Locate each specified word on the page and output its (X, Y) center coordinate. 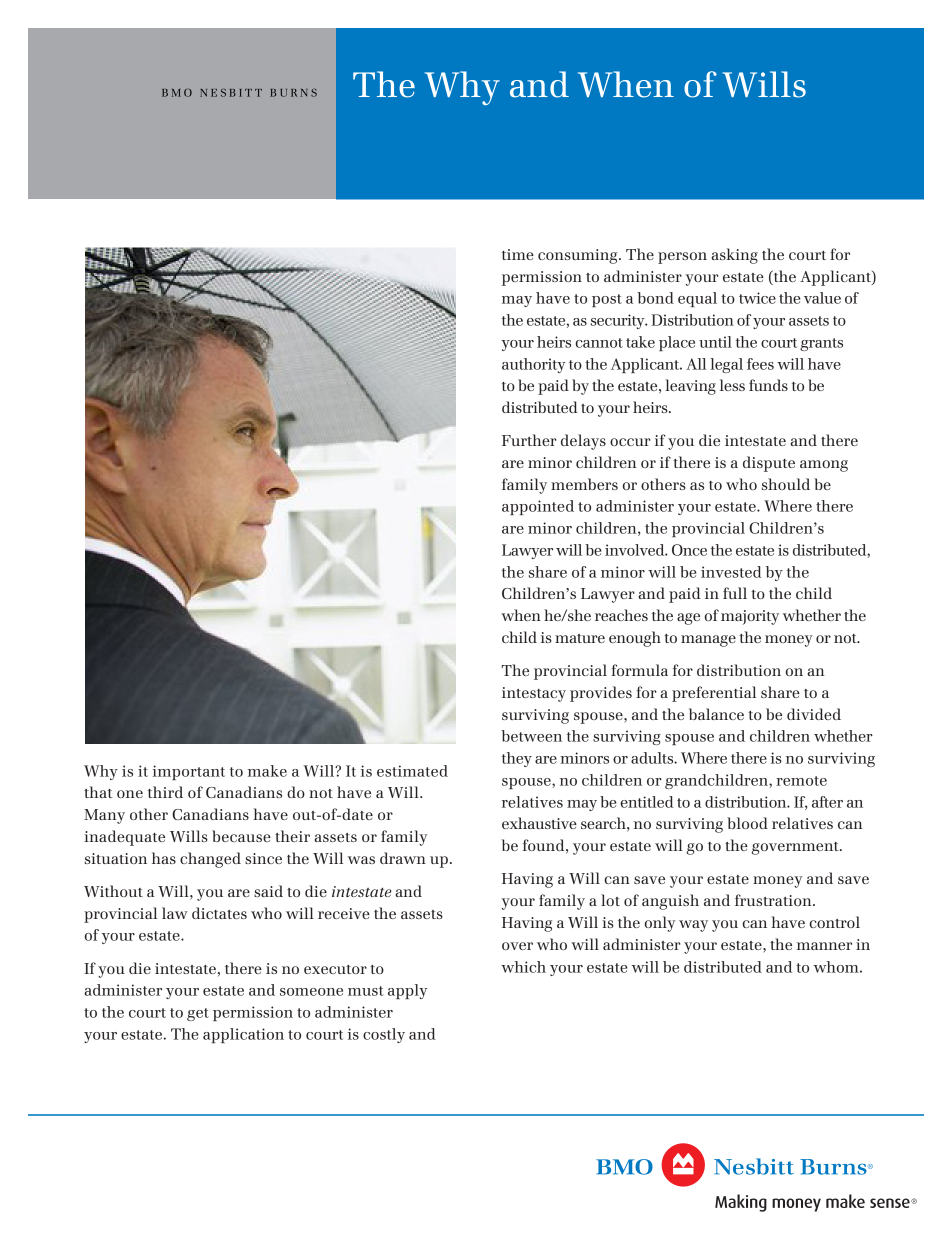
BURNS (293, 93)
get (198, 1014)
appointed (538, 507)
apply (407, 991)
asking (734, 256)
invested (731, 572)
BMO (177, 92)
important (189, 772)
